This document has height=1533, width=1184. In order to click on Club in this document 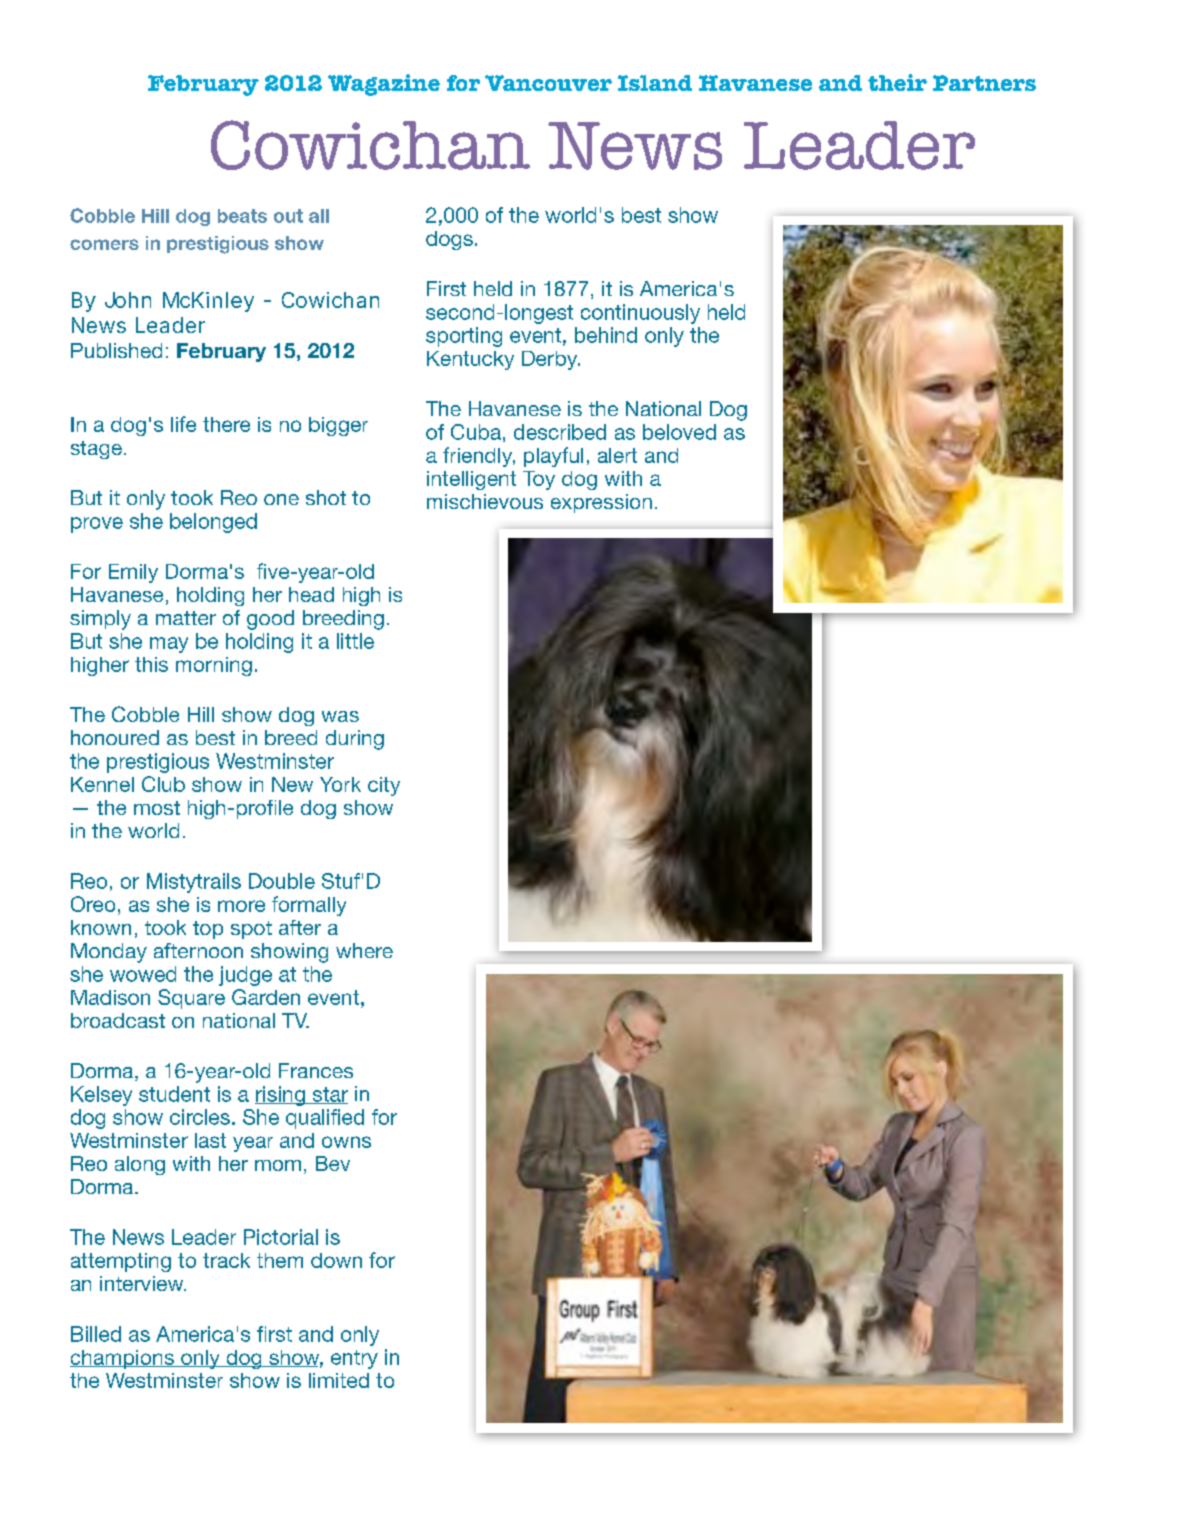, I will do `click(163, 784)`.
